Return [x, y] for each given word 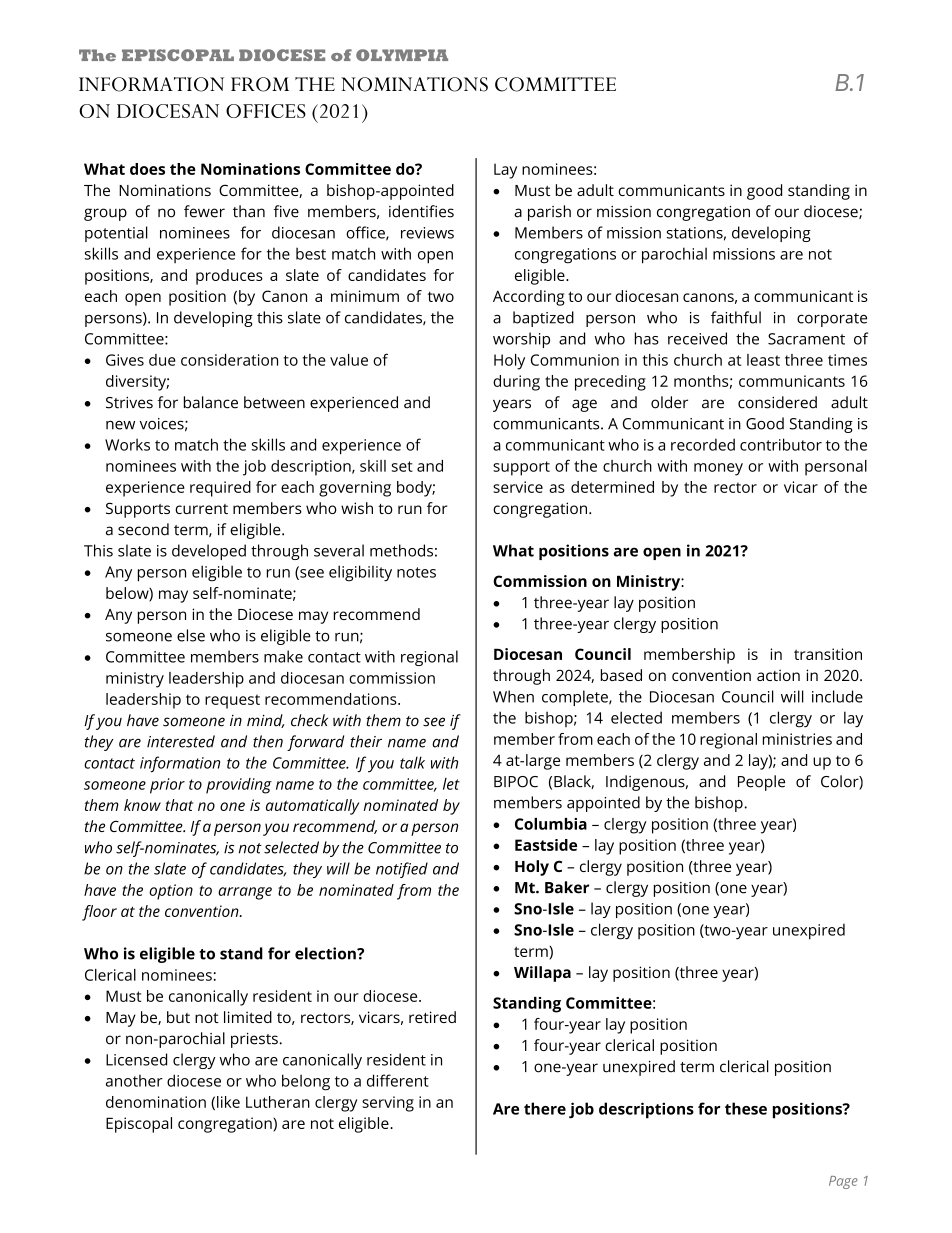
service [518, 487]
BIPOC [516, 782]
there [545, 1108]
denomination [156, 1102]
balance [211, 402]
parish [549, 213]
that [179, 805]
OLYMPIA [402, 55]
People [761, 783]
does [147, 169]
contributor [781, 444]
